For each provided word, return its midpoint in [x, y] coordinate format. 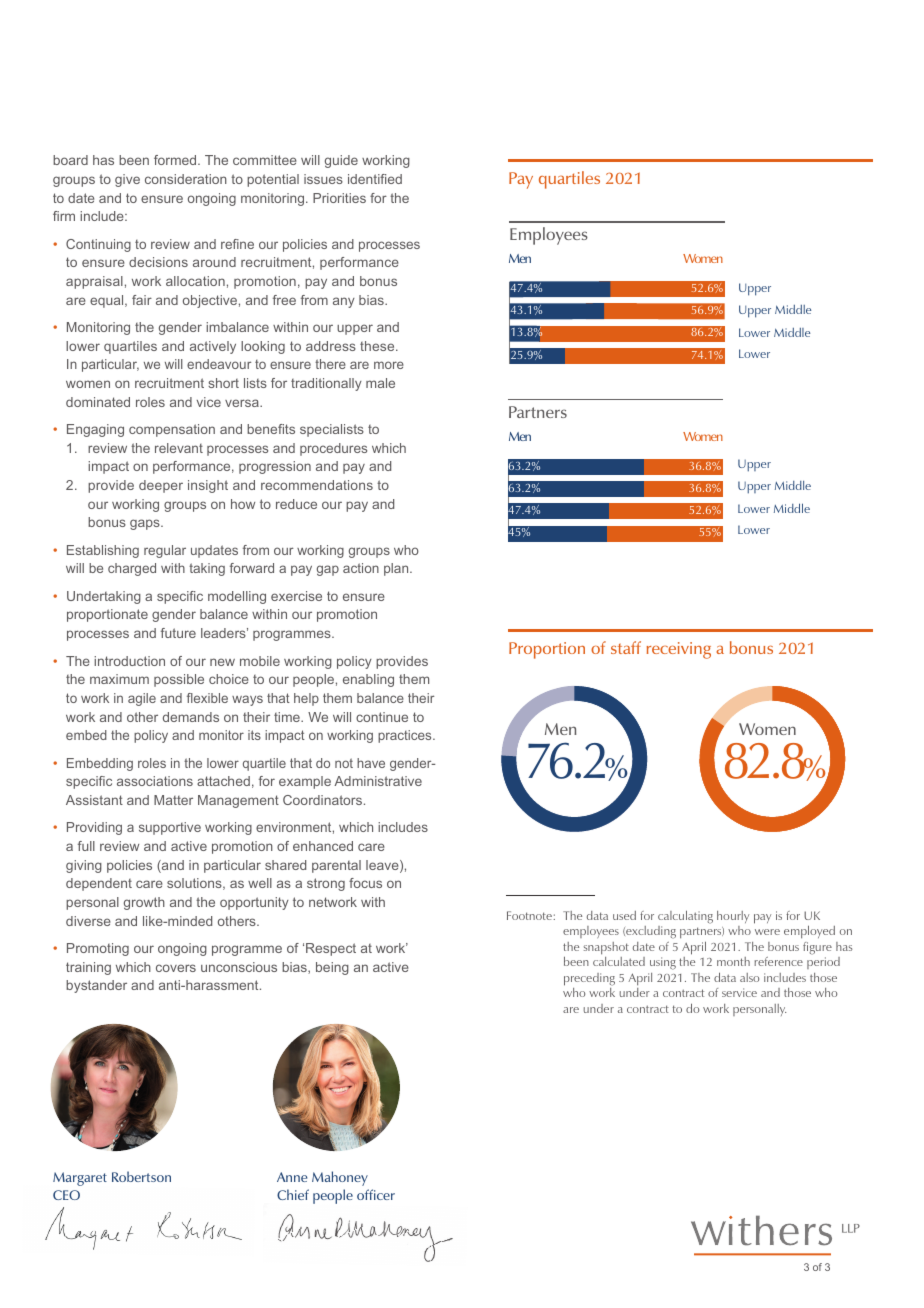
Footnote [530, 915]
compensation [172, 430]
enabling [368, 680]
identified [375, 179]
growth [144, 903]
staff [626, 647]
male [380, 383]
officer [376, 1194]
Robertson [141, 1176]
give [127, 180]
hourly [733, 917]
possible [179, 680]
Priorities [339, 198]
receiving [679, 650]
